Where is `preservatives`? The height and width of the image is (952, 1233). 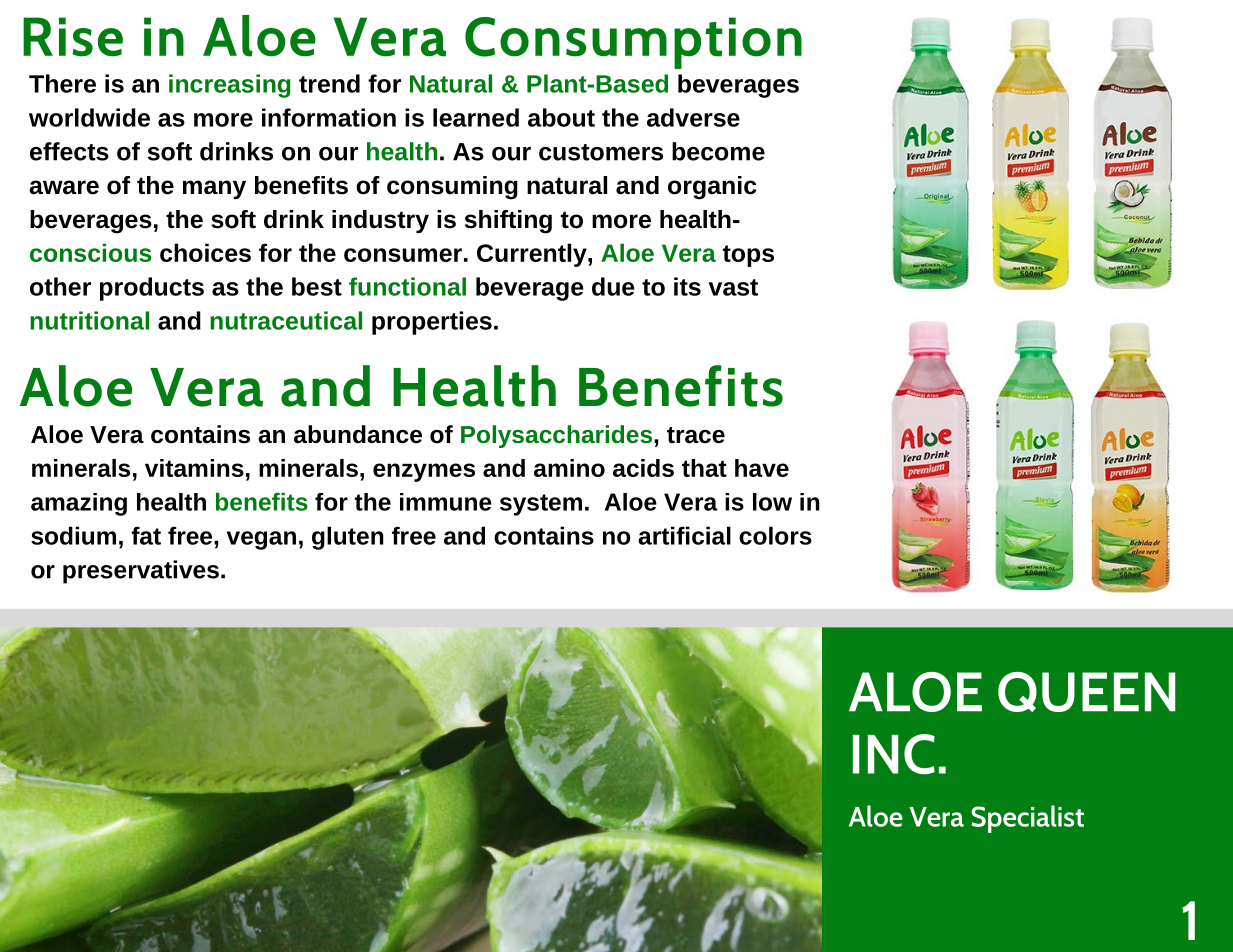
preservatives is located at coordinates (141, 572).
